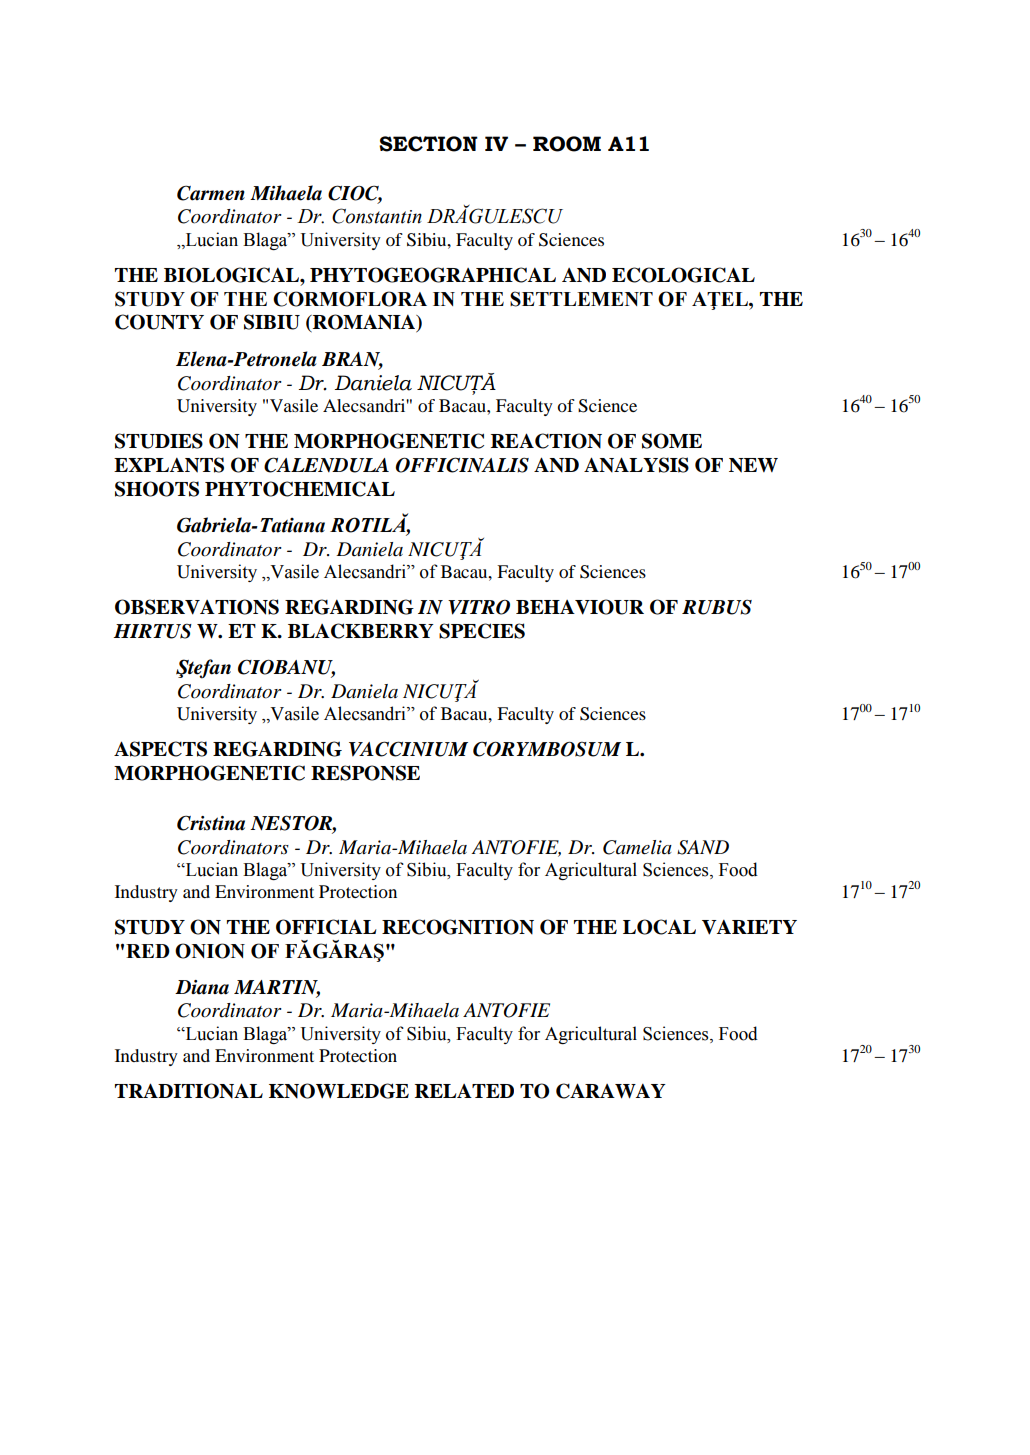 The width and height of the screenshot is (1030, 1455). Describe the element at coordinates (197, 607) in the screenshot. I see `OBSERVATIONS` at that location.
